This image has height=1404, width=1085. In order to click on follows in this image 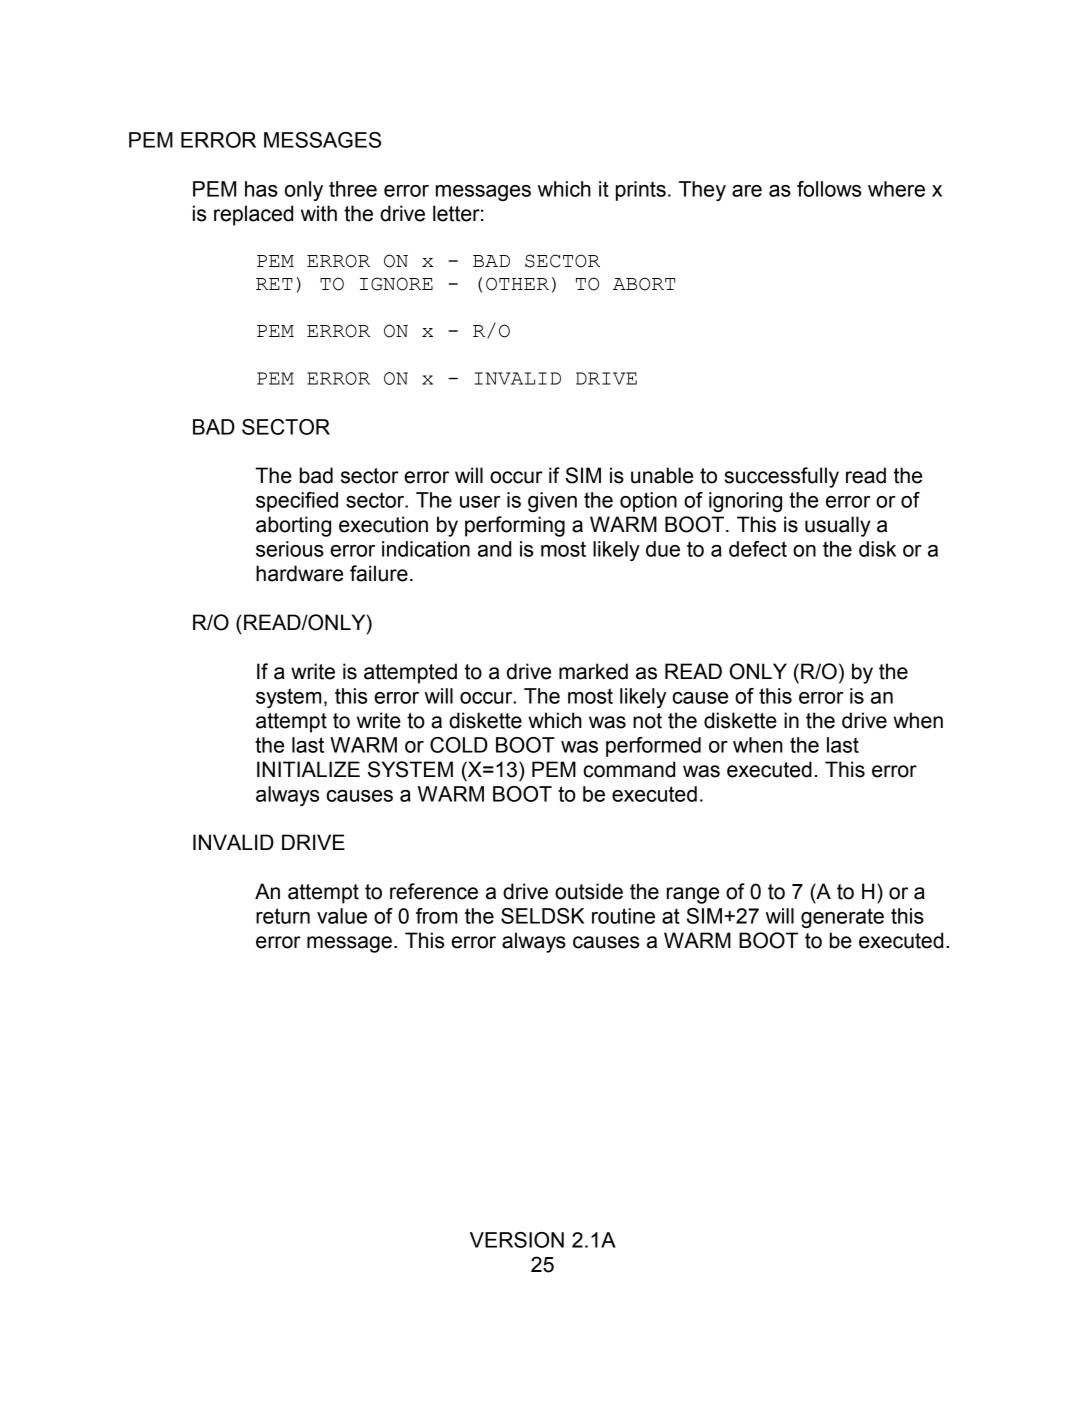, I will do `click(829, 189)`.
